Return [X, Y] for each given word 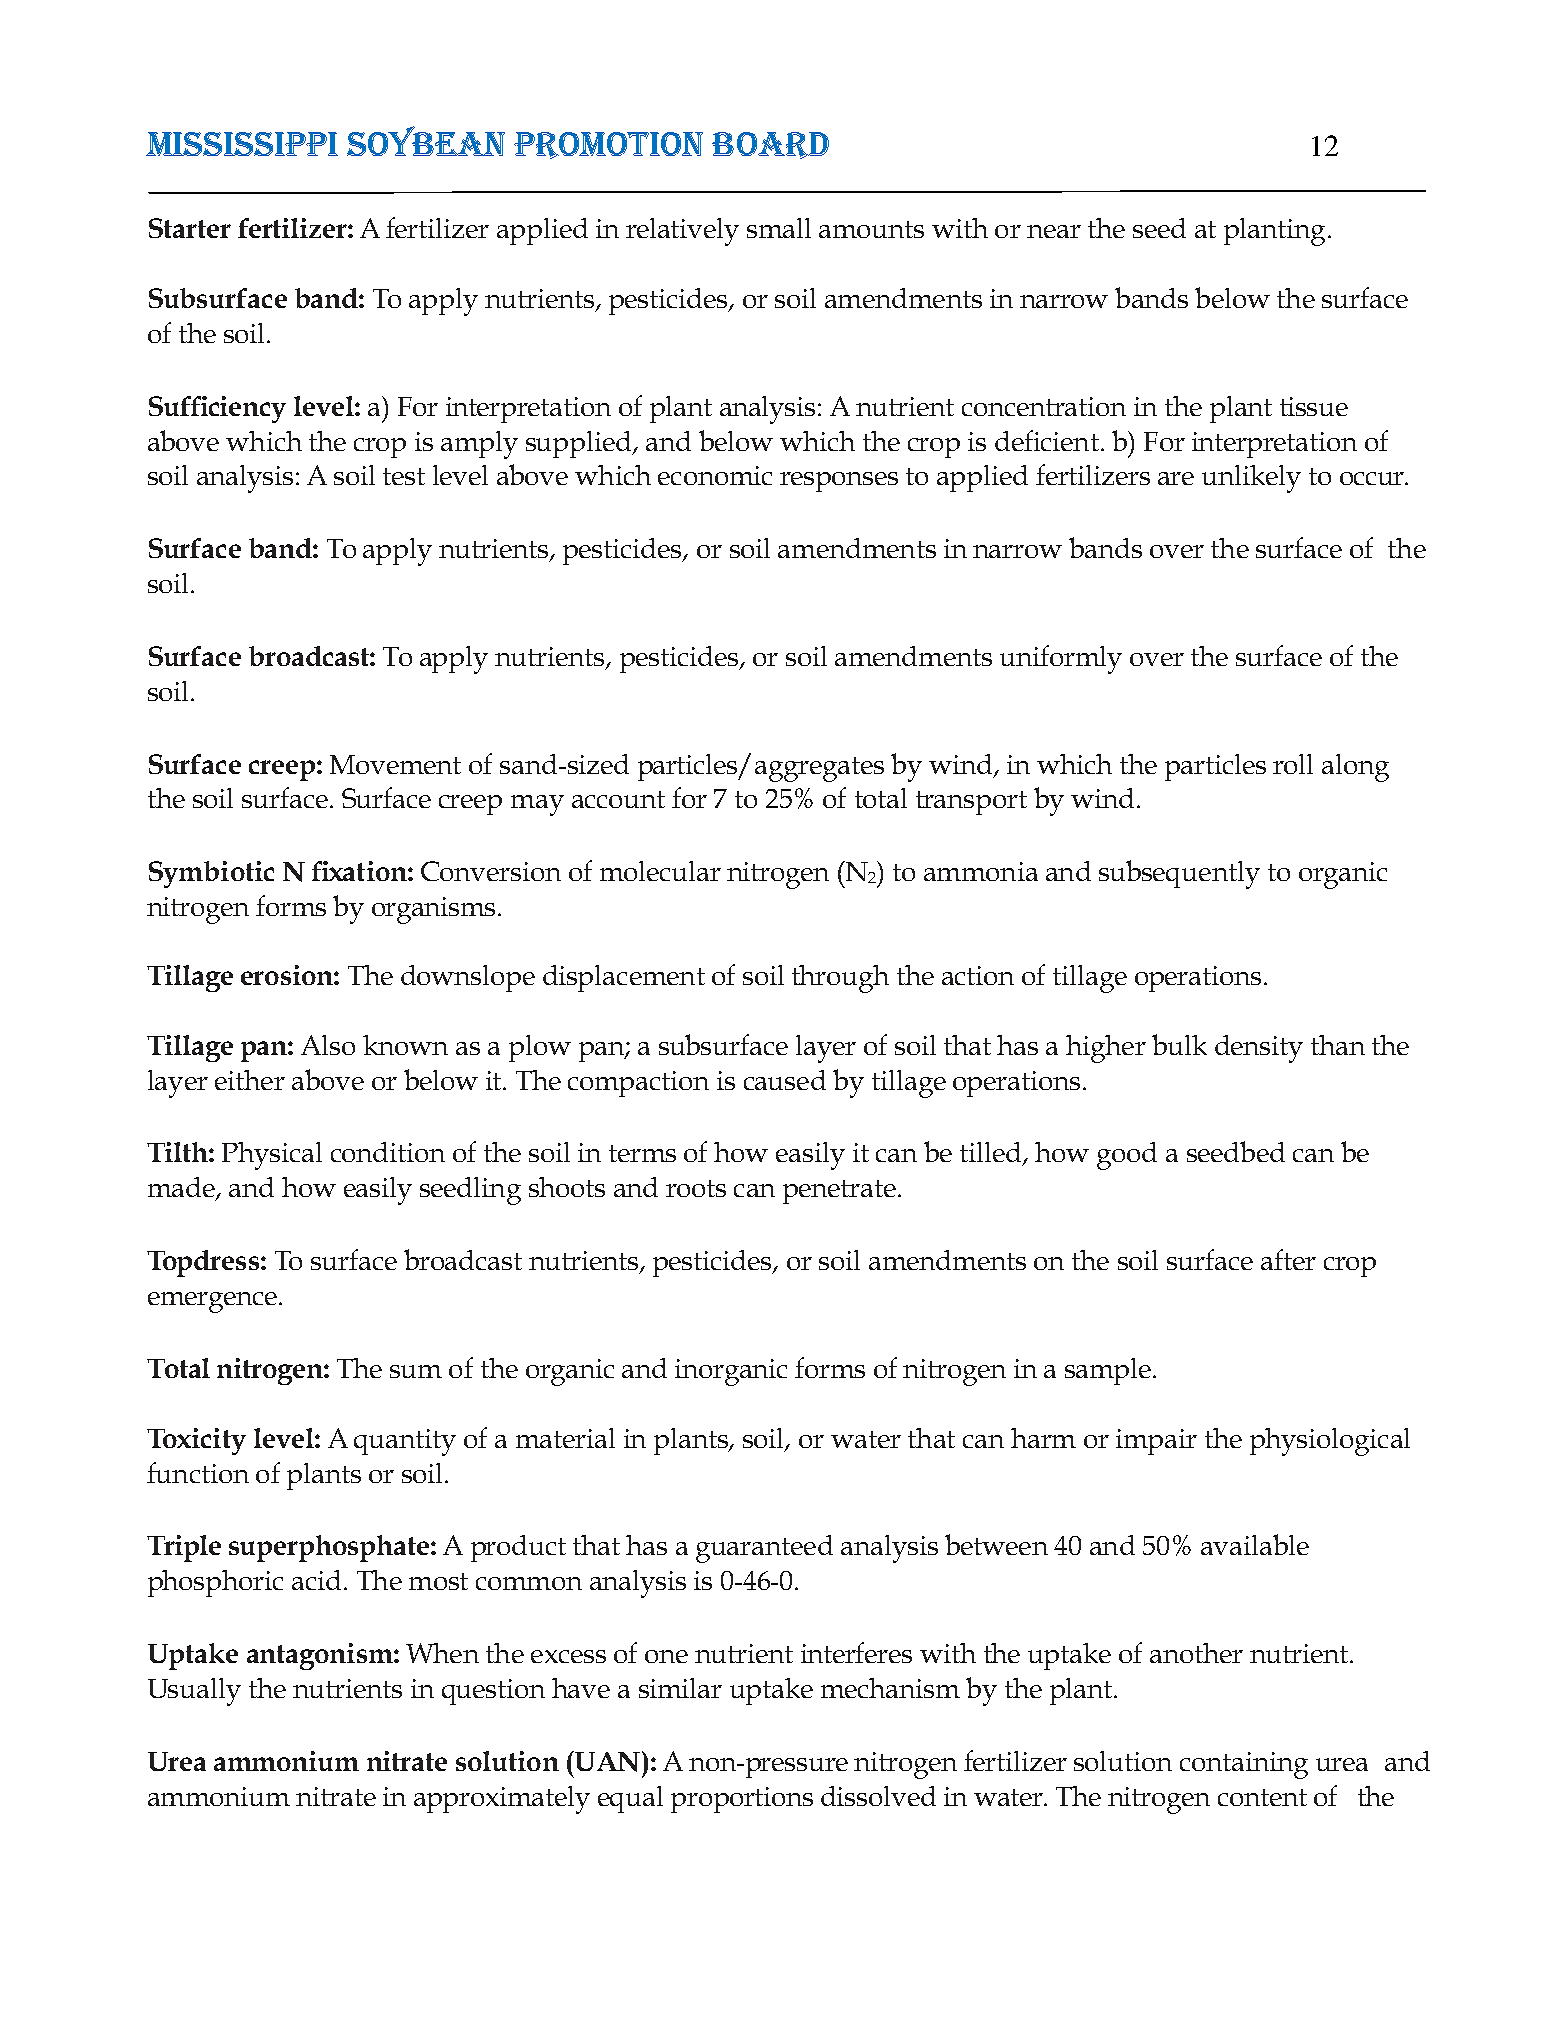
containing [1244, 1765]
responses [839, 482]
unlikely [1251, 479]
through [840, 979]
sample [1108, 1371]
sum [416, 1371]
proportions [742, 1800]
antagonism [321, 1656]
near [1054, 231]
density [1259, 1049]
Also [328, 1045]
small [779, 228]
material [565, 1438]
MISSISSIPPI [242, 144]
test [404, 476]
